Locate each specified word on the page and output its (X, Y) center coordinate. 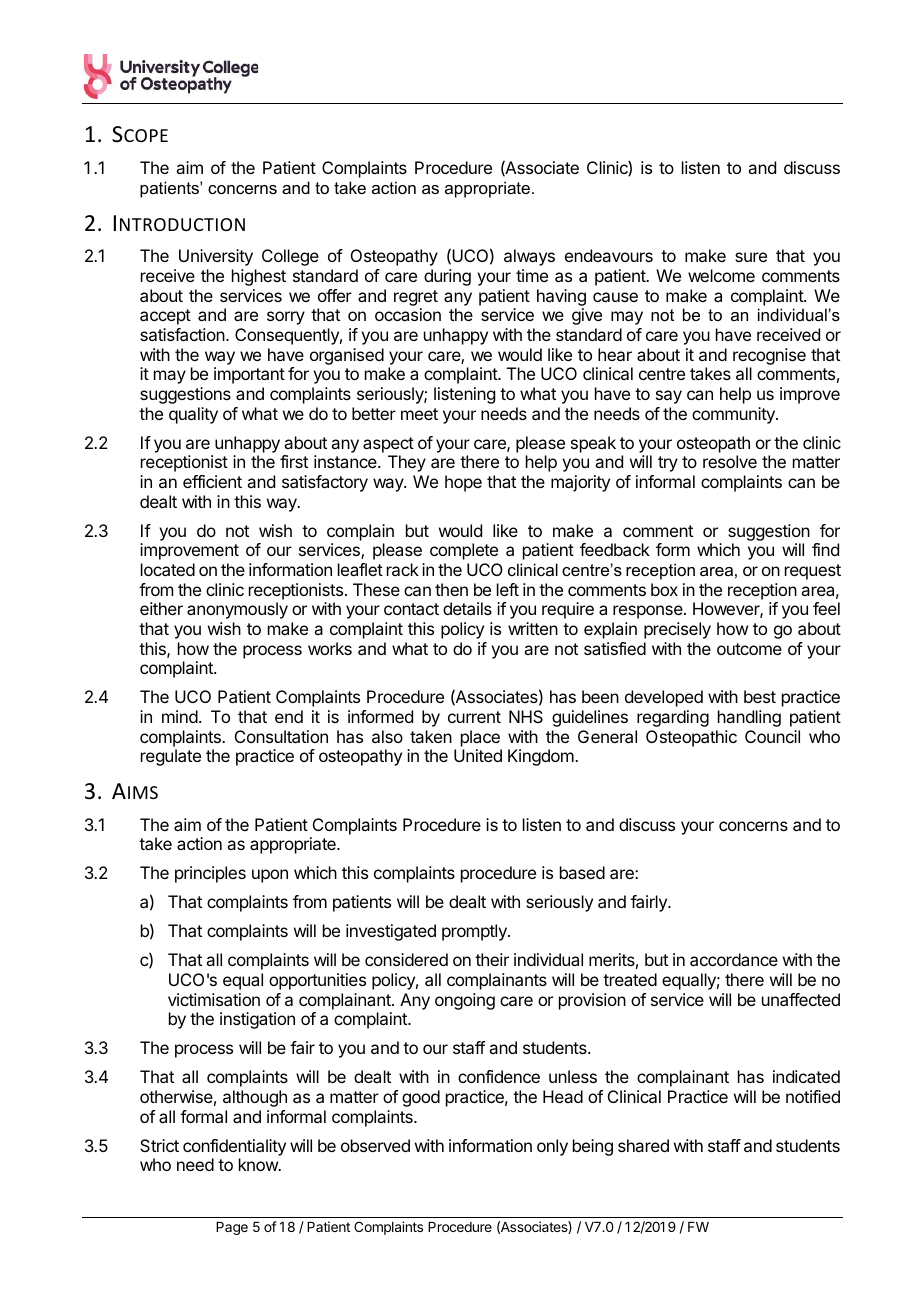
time (532, 275)
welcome (721, 275)
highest (259, 277)
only (552, 1147)
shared (643, 1145)
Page (232, 1228)
